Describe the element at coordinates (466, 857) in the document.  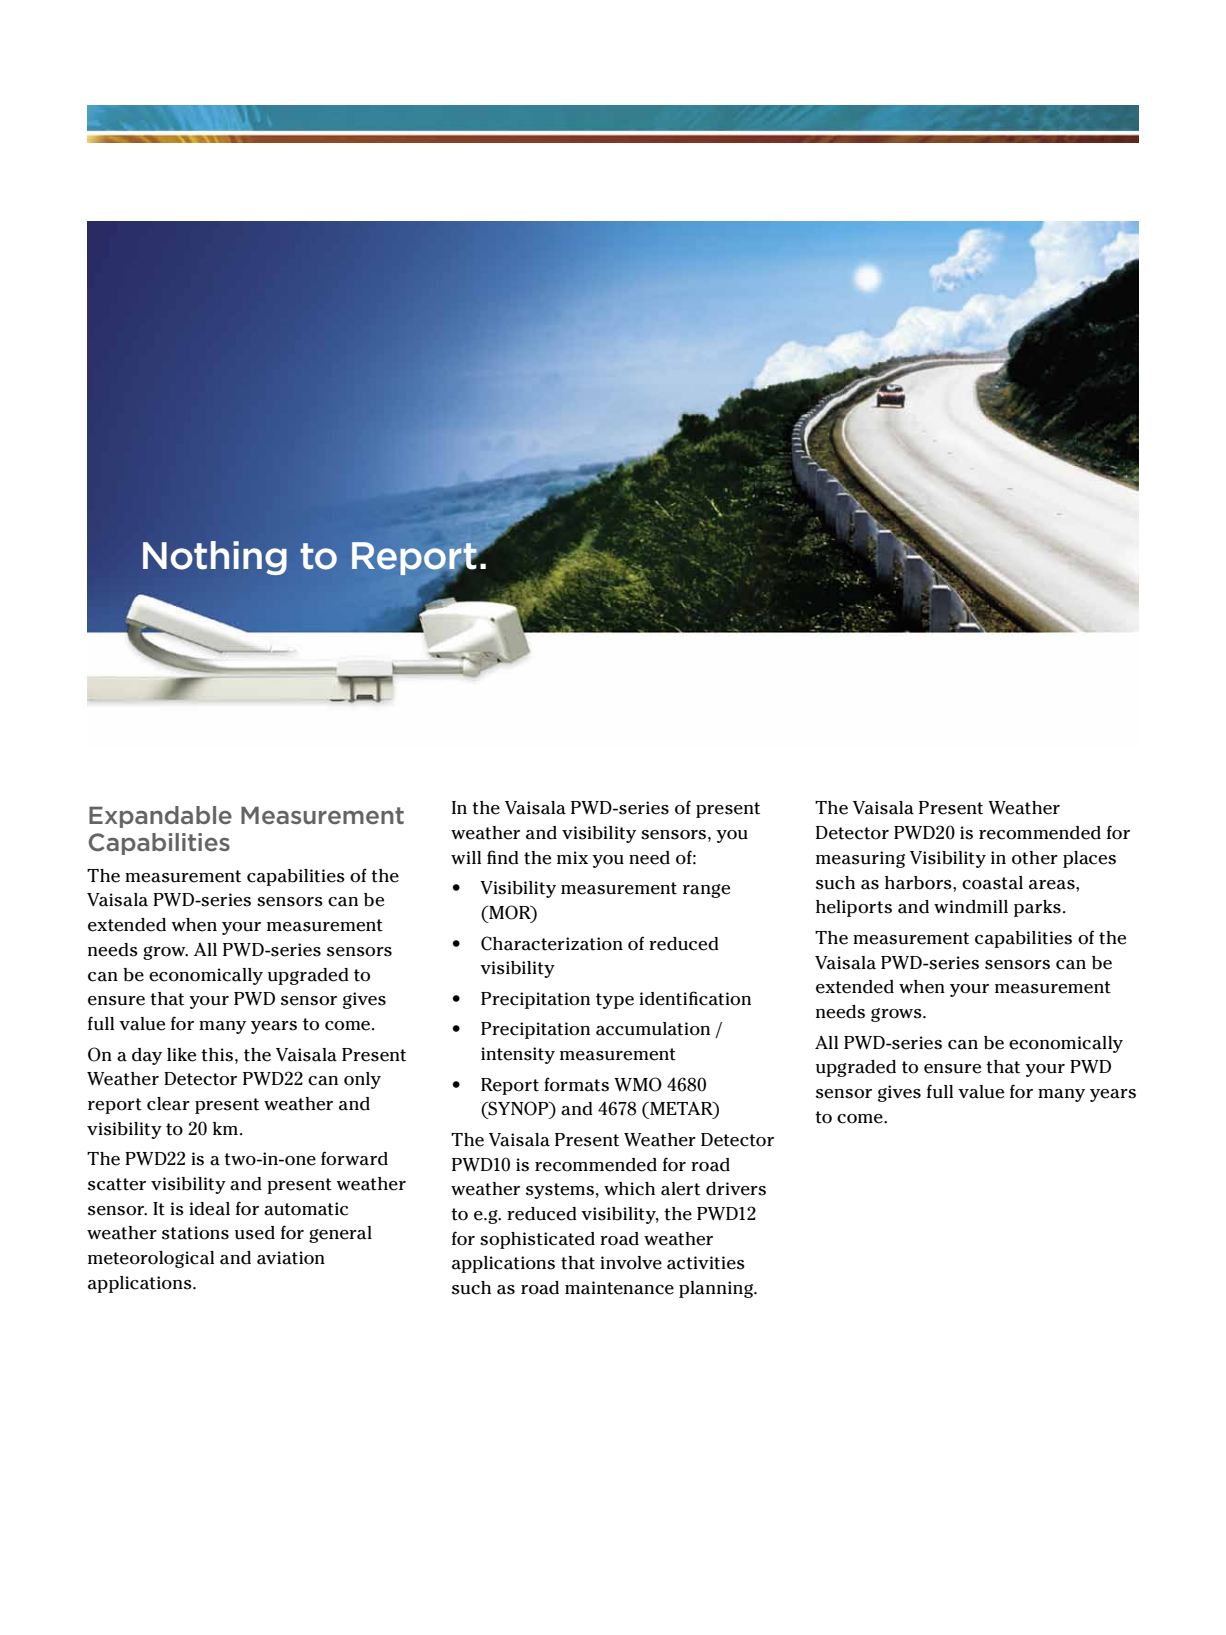
I see `will` at that location.
